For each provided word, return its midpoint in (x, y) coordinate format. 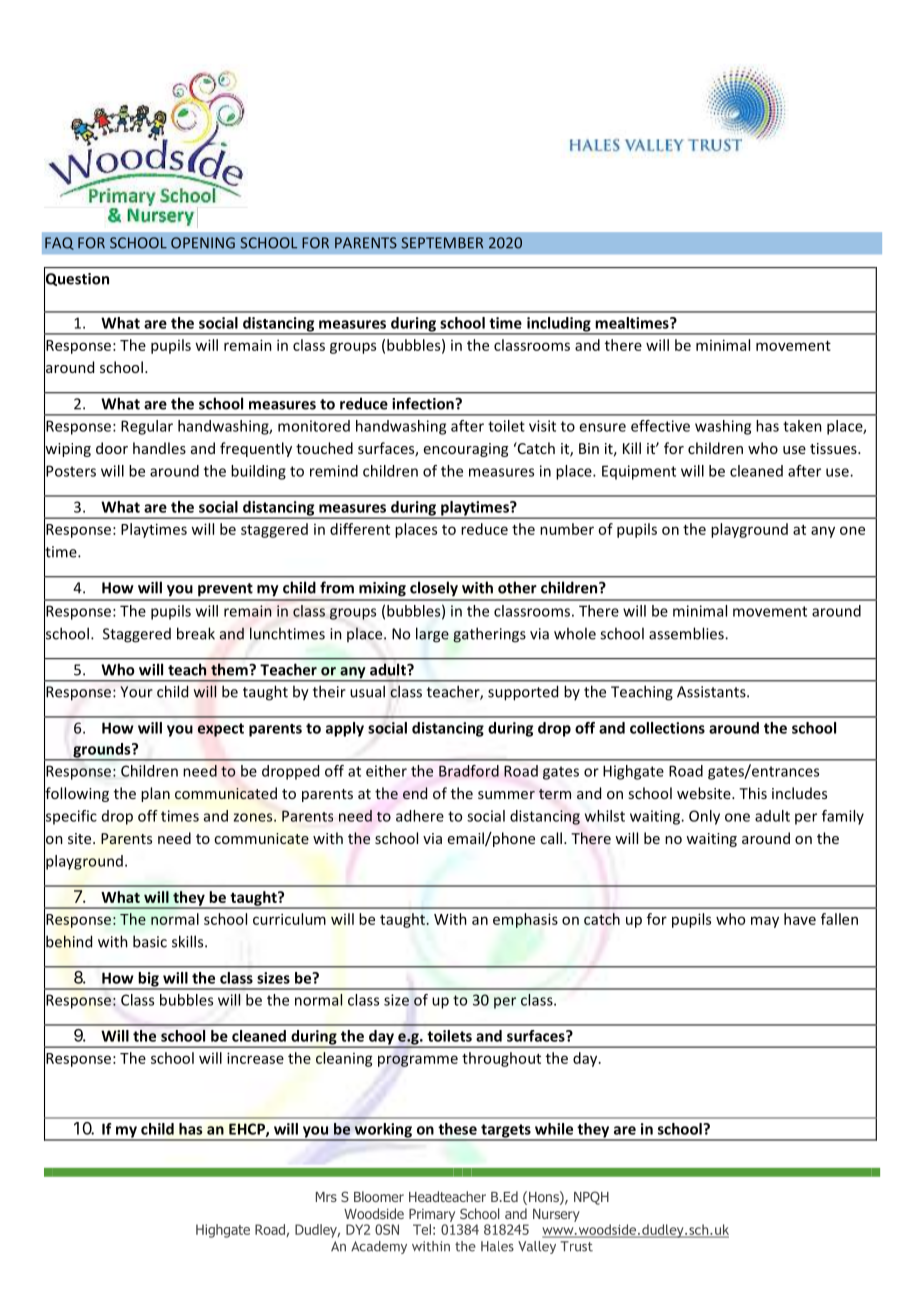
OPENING (203, 243)
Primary (432, 1215)
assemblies (687, 633)
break (196, 633)
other (517, 587)
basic (150, 941)
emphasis (525, 920)
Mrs (326, 1197)
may (765, 922)
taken (802, 426)
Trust (576, 1246)
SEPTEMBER (442, 243)
